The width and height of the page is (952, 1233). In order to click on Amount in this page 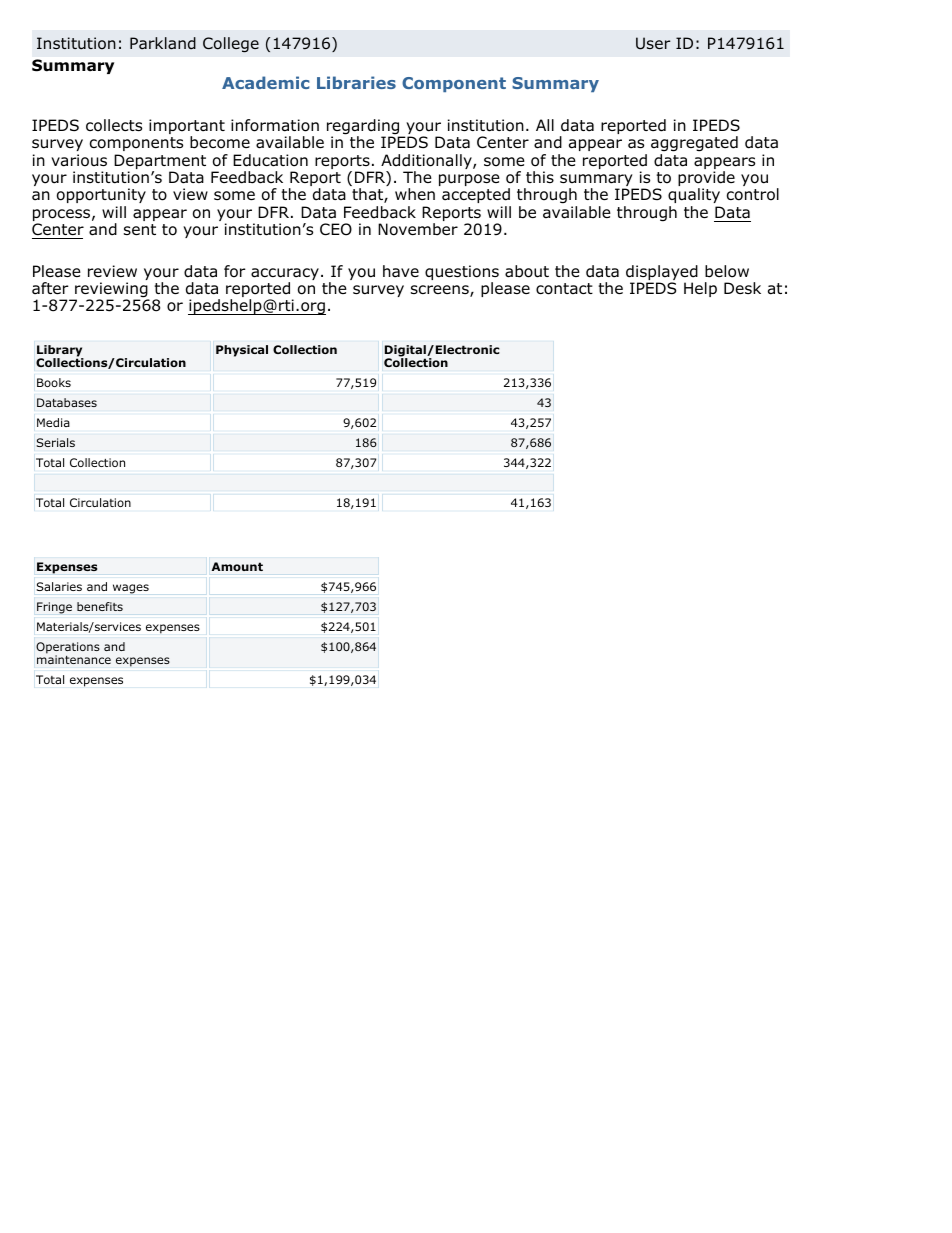, I will do `click(237, 566)`.
